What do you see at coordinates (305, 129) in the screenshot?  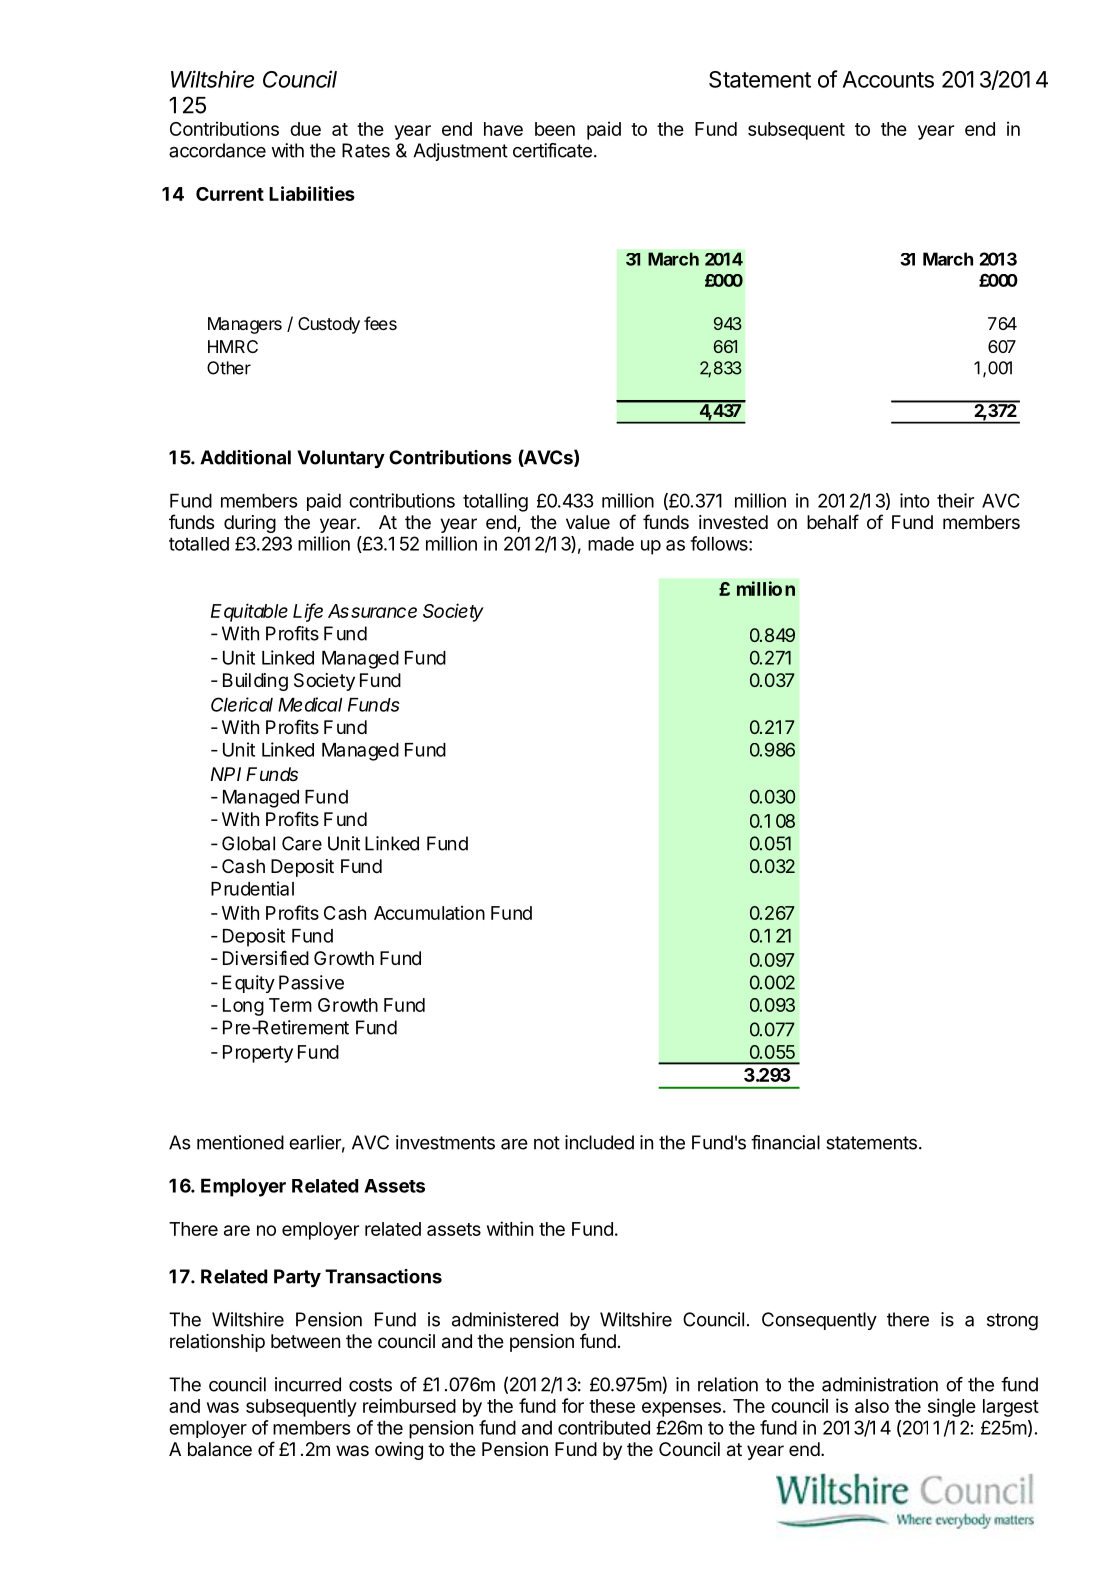 I see `due` at bounding box center [305, 129].
